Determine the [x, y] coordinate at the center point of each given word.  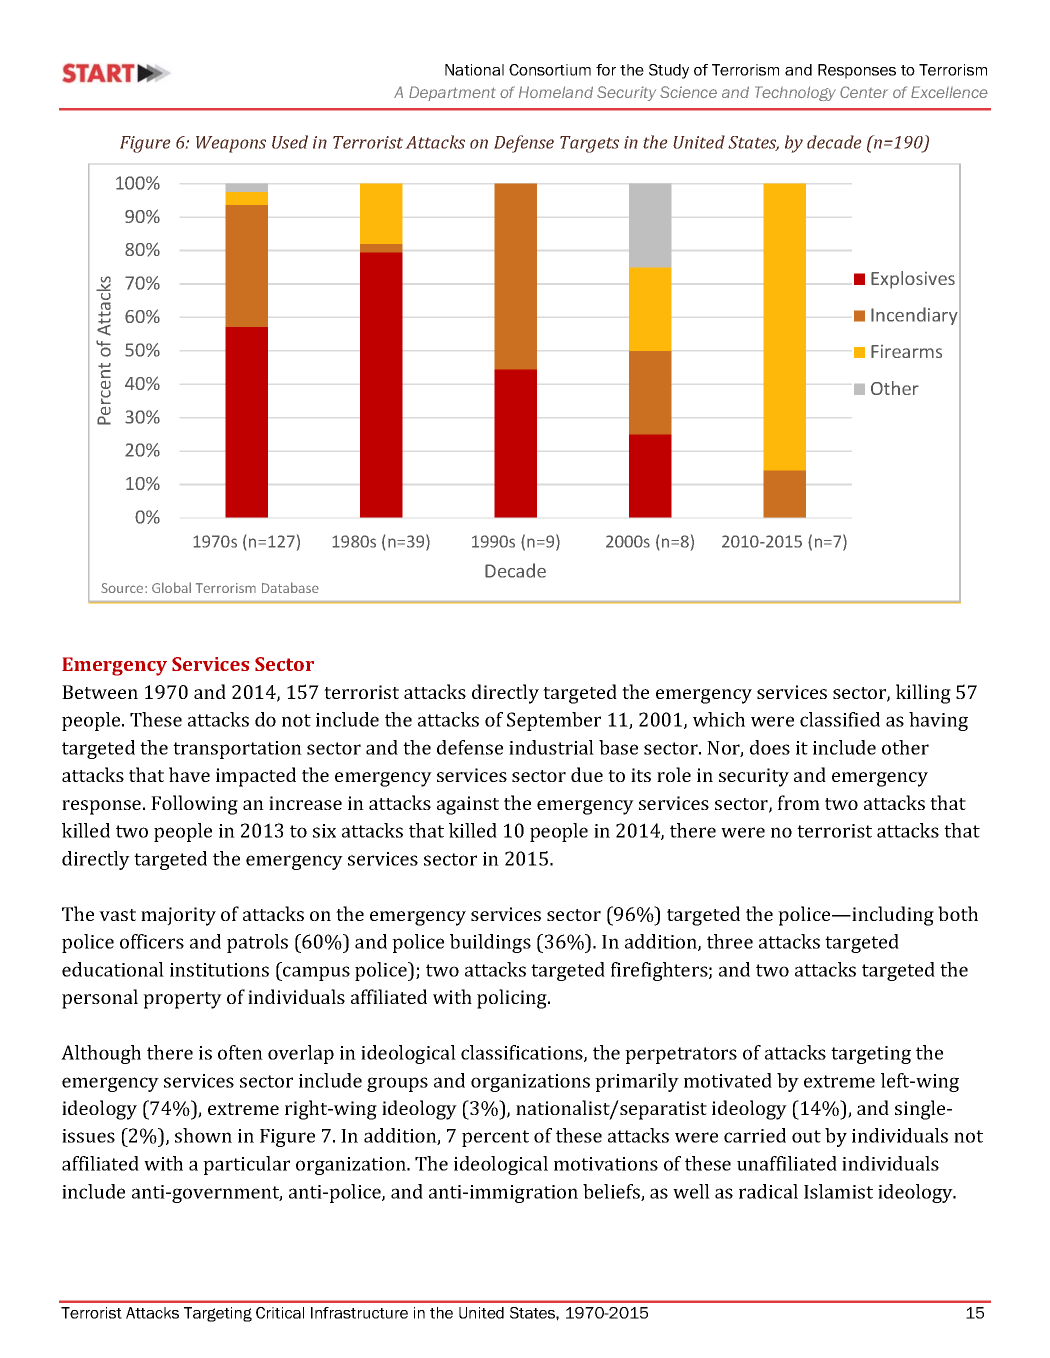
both [958, 913]
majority [178, 916]
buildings [490, 943]
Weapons [231, 144]
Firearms [906, 351]
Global [171, 587]
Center [864, 92]
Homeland [556, 92]
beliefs [612, 1192]
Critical [280, 1313]
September [554, 721]
